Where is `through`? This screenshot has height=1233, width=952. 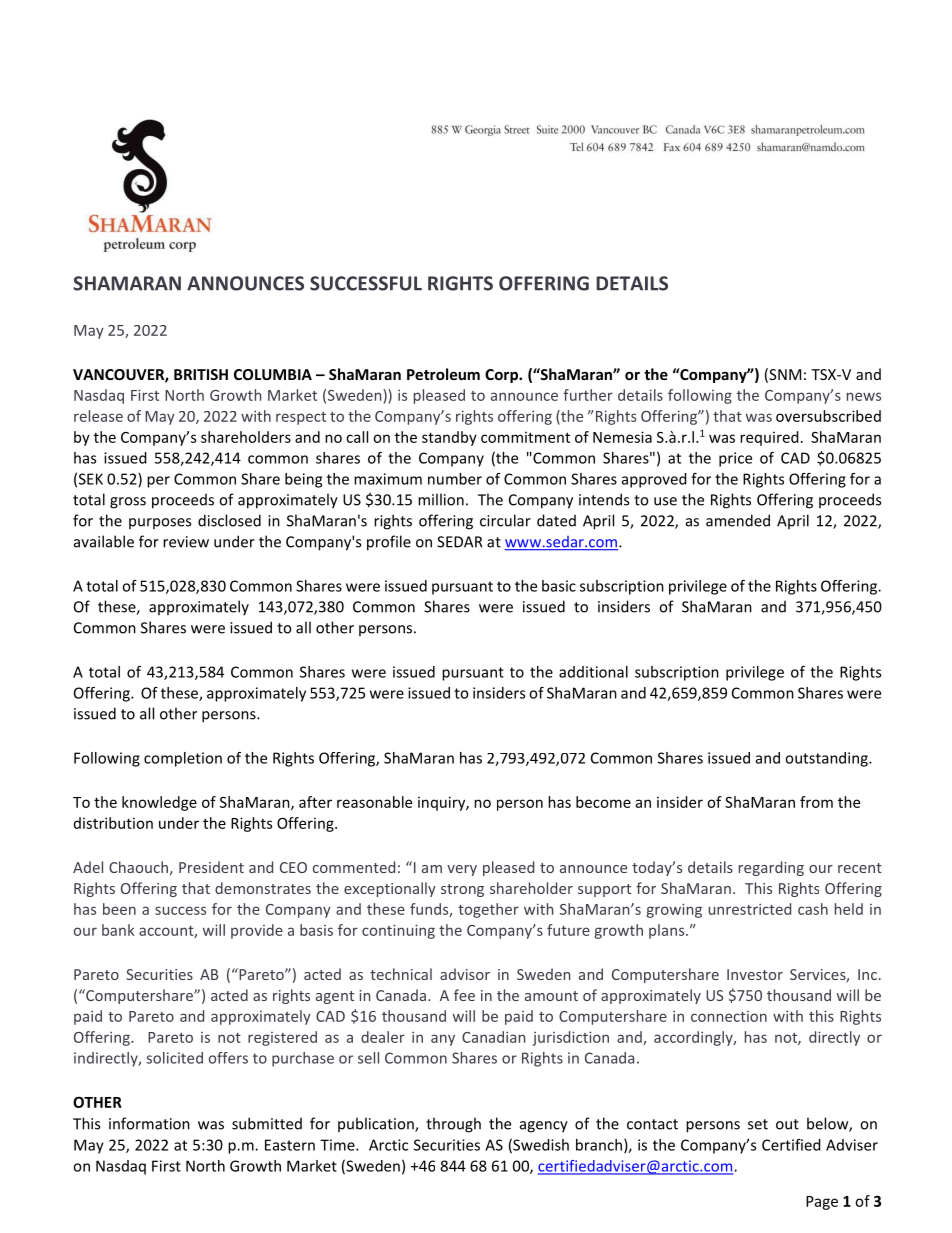
through is located at coordinates (453, 1125).
